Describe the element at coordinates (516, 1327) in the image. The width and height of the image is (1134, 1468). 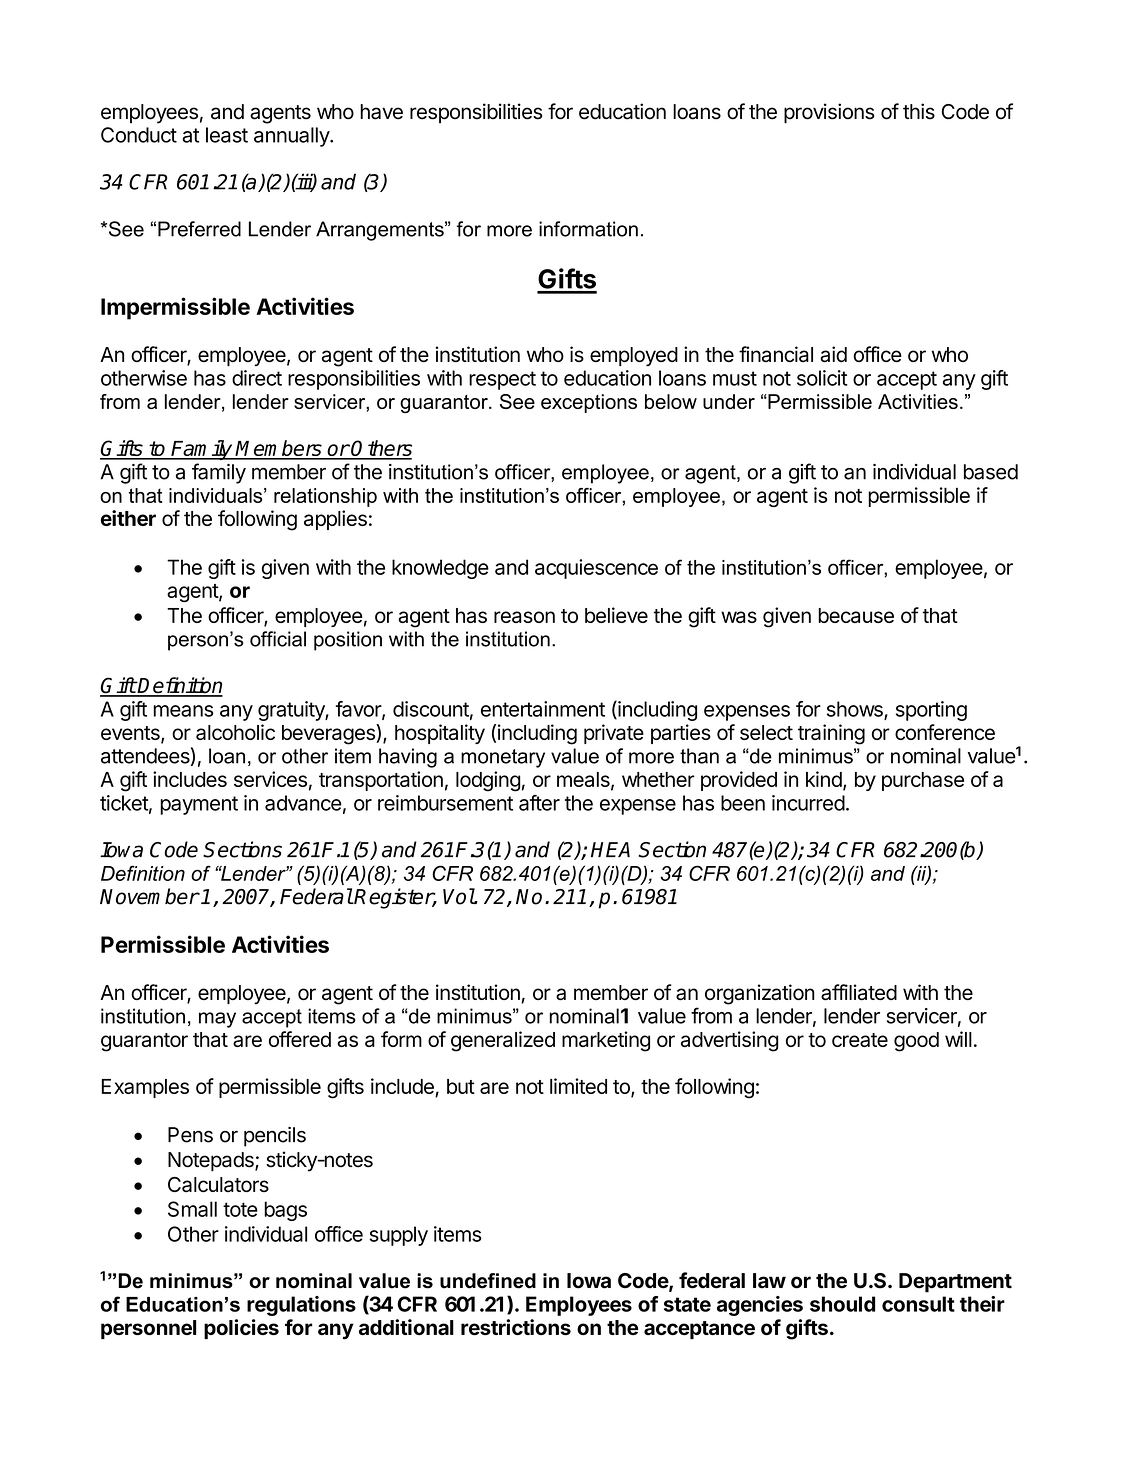
I see `restrictions` at that location.
